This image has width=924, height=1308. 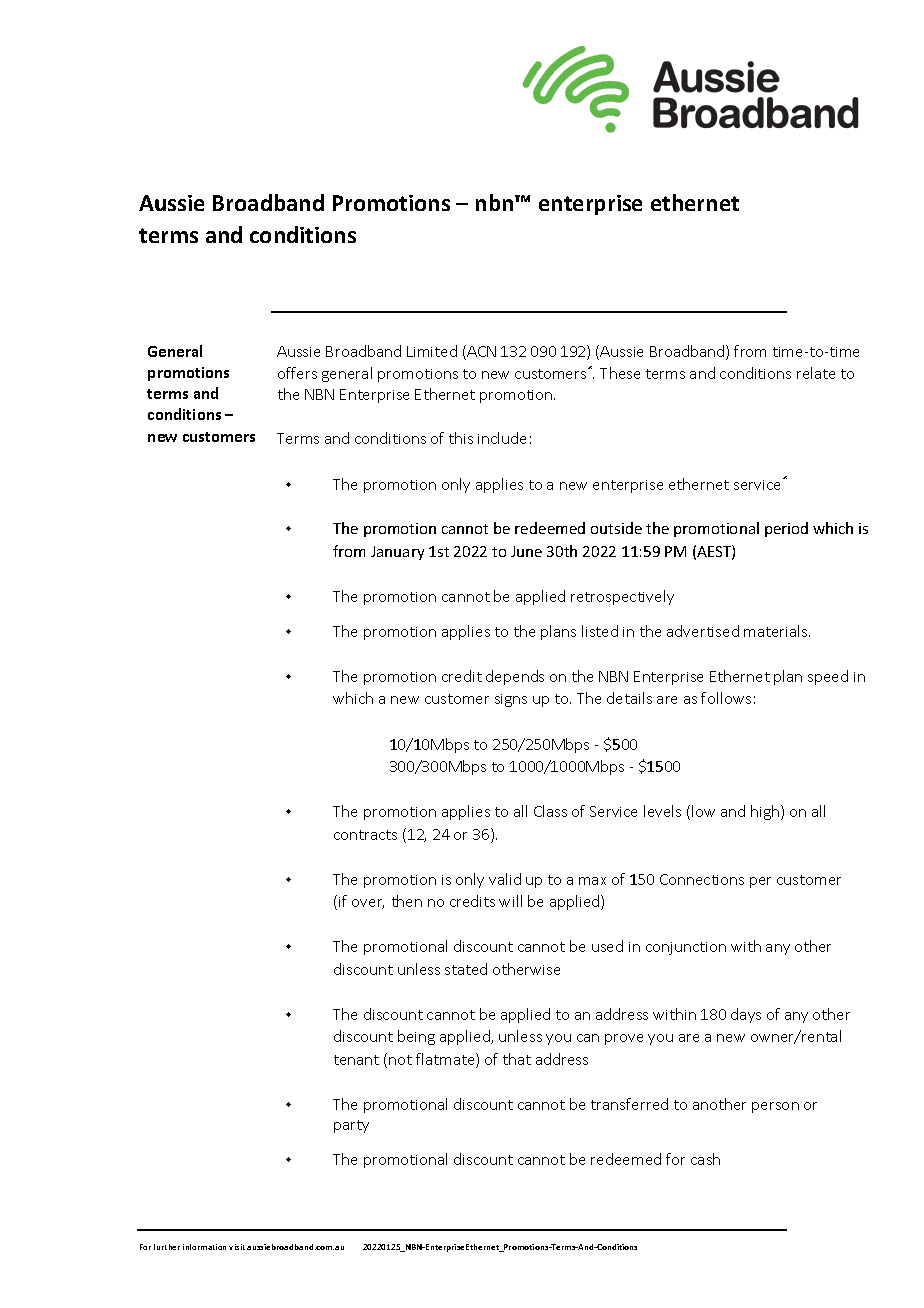 What do you see at coordinates (351, 1126) in the image?
I see `party` at bounding box center [351, 1126].
